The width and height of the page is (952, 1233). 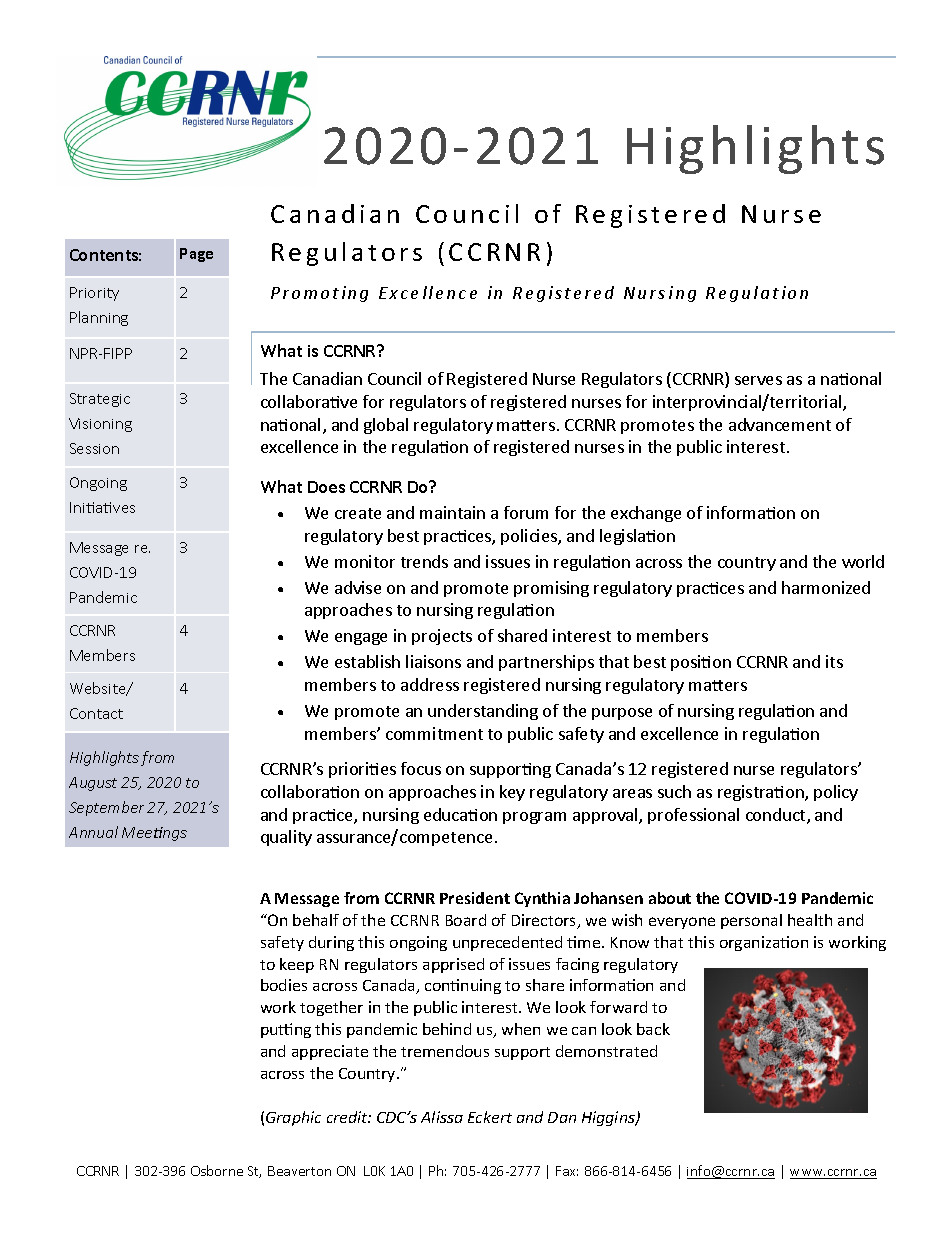 What do you see at coordinates (442, 1117) in the page?
I see `Alissa` at bounding box center [442, 1117].
